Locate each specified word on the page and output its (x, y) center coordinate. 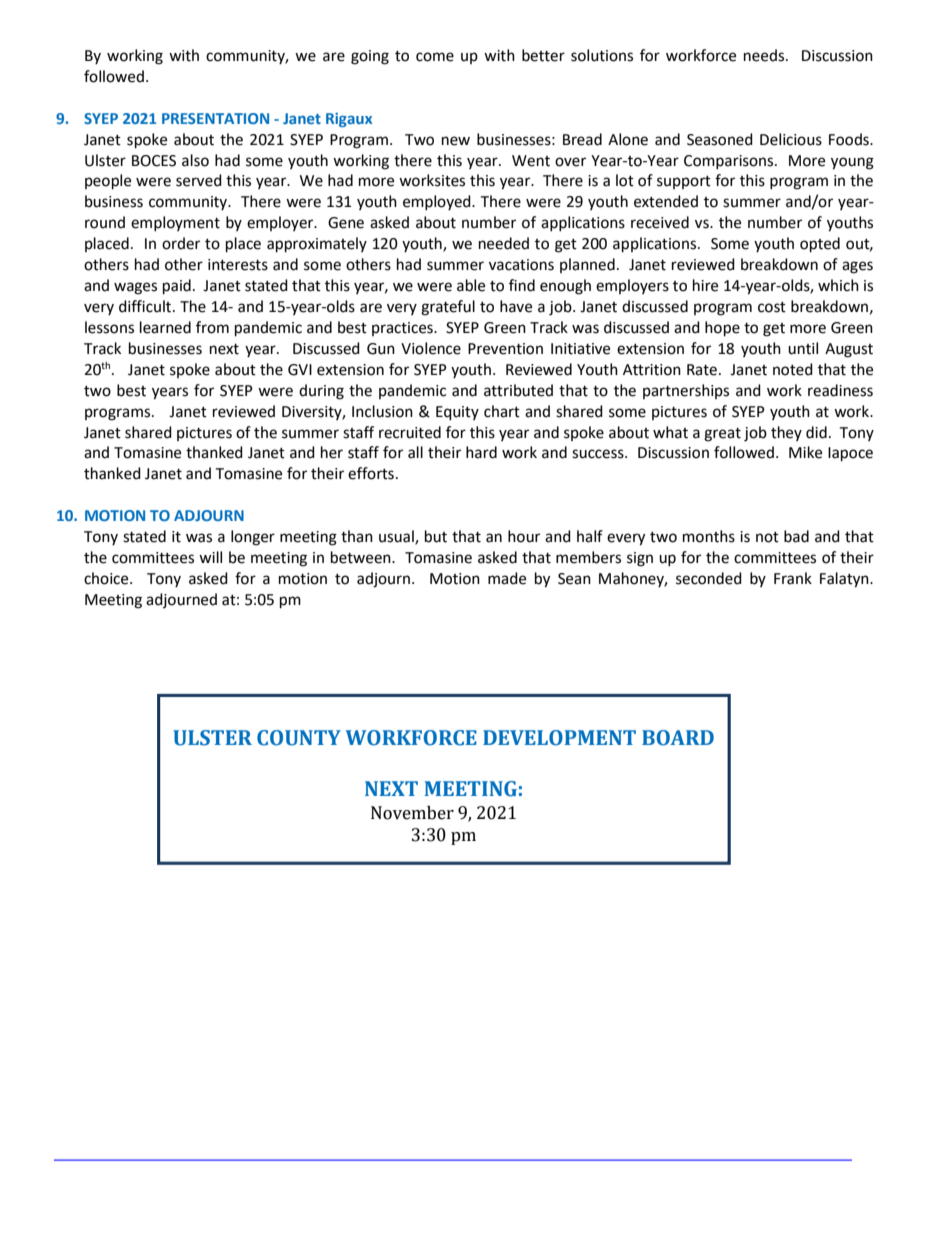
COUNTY (299, 738)
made (507, 578)
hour (524, 536)
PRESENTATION (215, 118)
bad (796, 536)
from (212, 327)
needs (765, 55)
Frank (793, 578)
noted (793, 369)
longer (253, 538)
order (181, 243)
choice (107, 578)
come (435, 57)
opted (820, 245)
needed (504, 243)
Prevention (505, 349)
